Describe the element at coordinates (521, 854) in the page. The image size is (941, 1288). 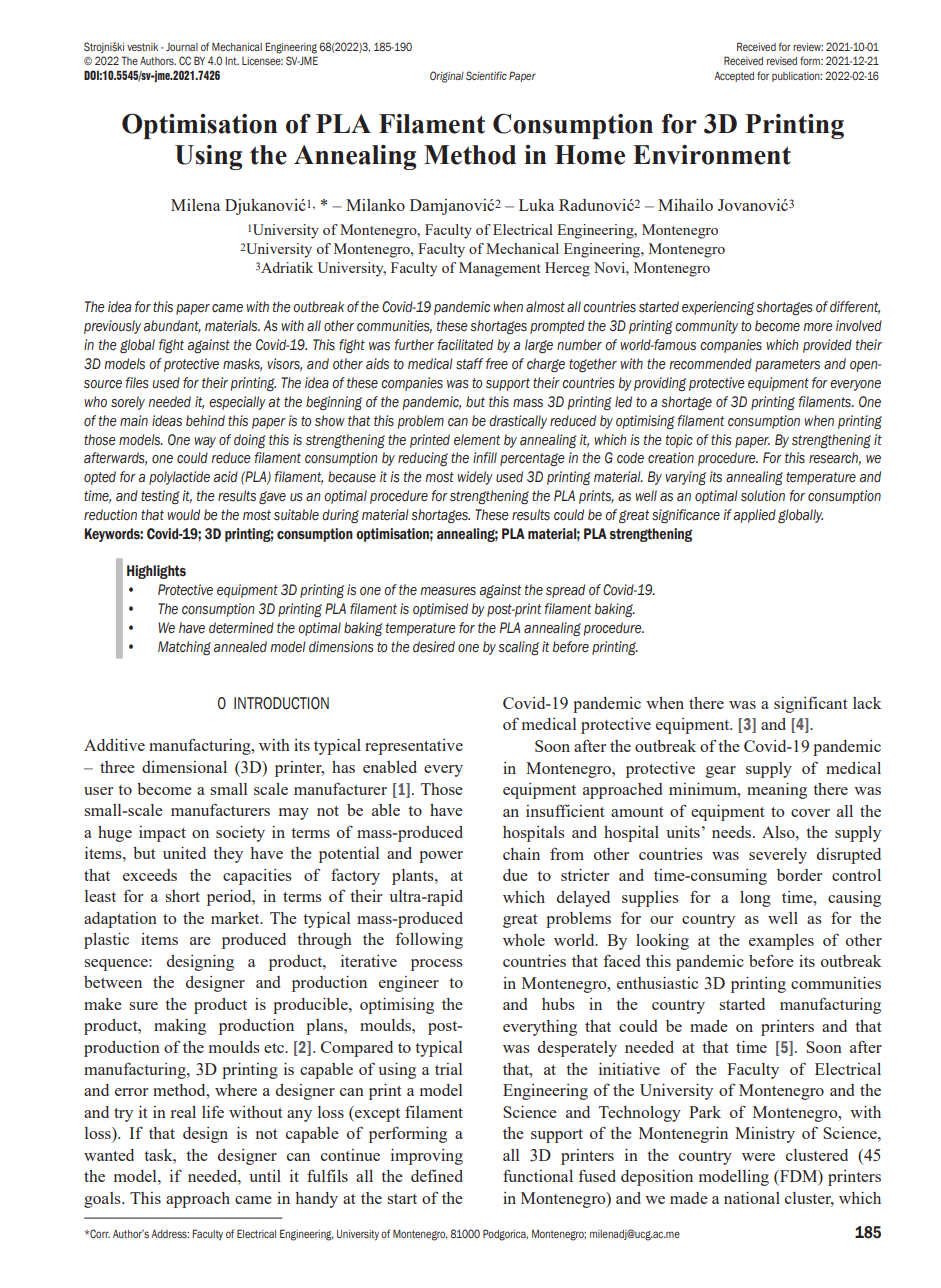
I see `chain` at that location.
